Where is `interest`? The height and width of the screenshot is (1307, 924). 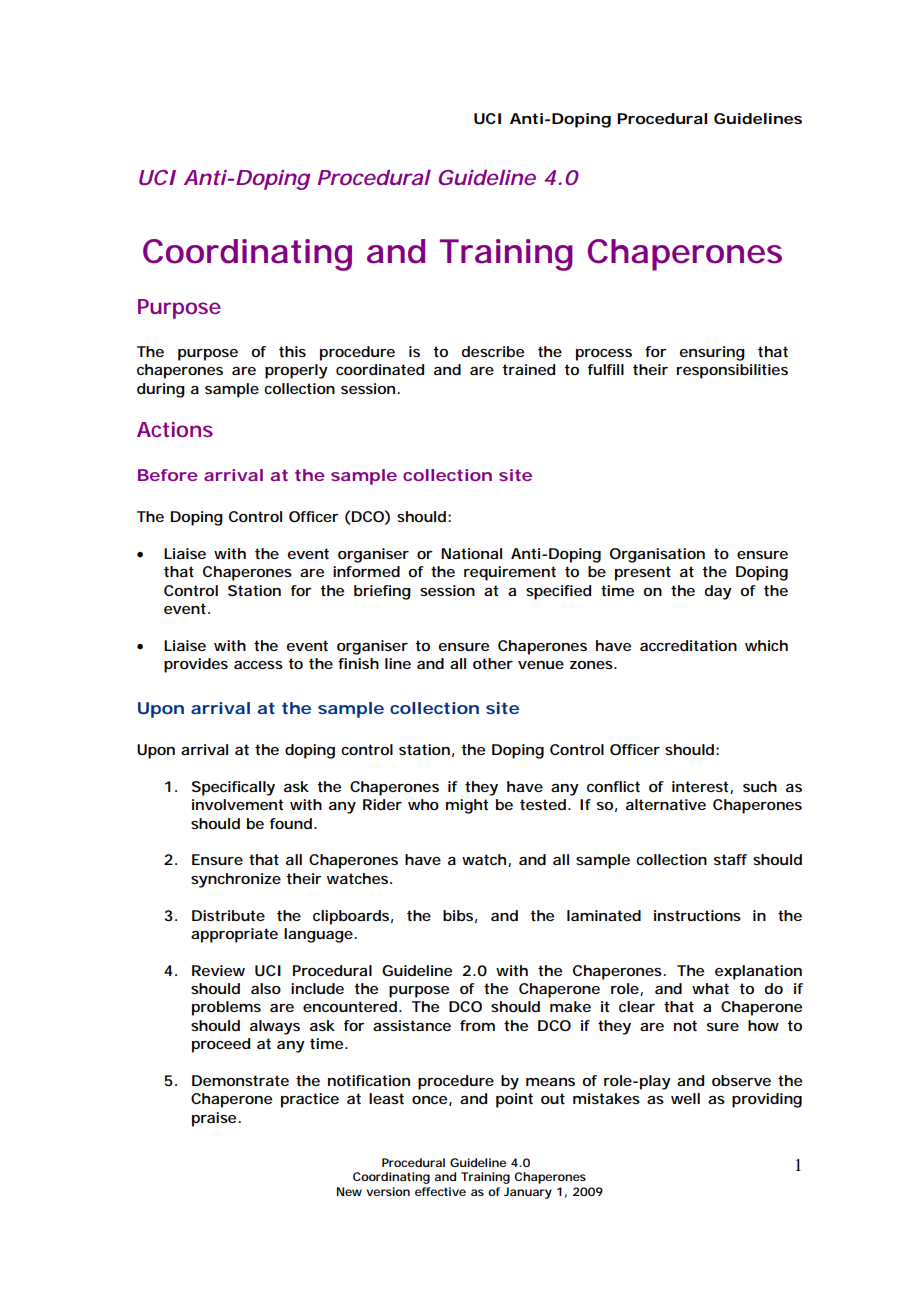
interest is located at coordinates (701, 787).
